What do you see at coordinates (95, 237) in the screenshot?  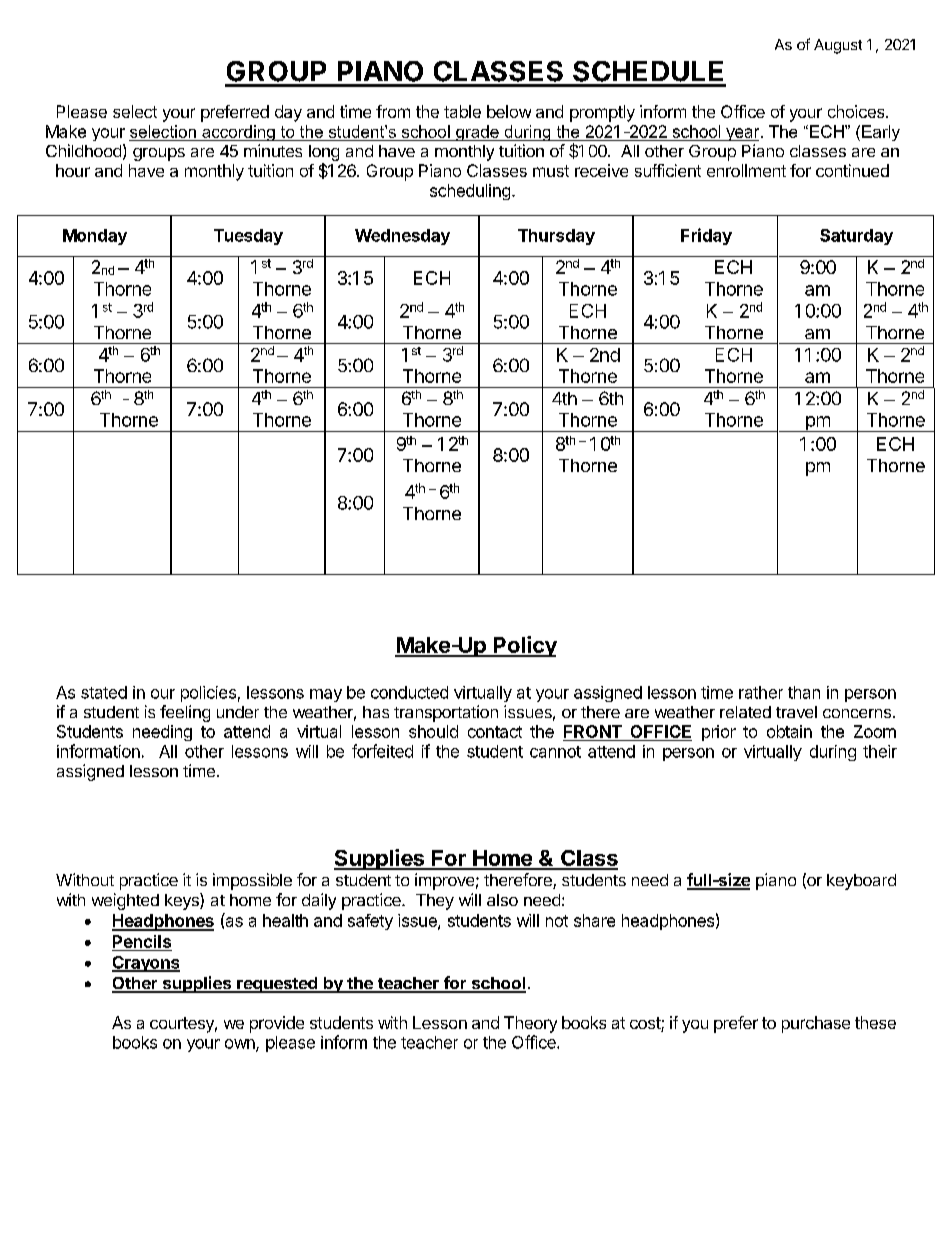 I see `Monday` at bounding box center [95, 237].
